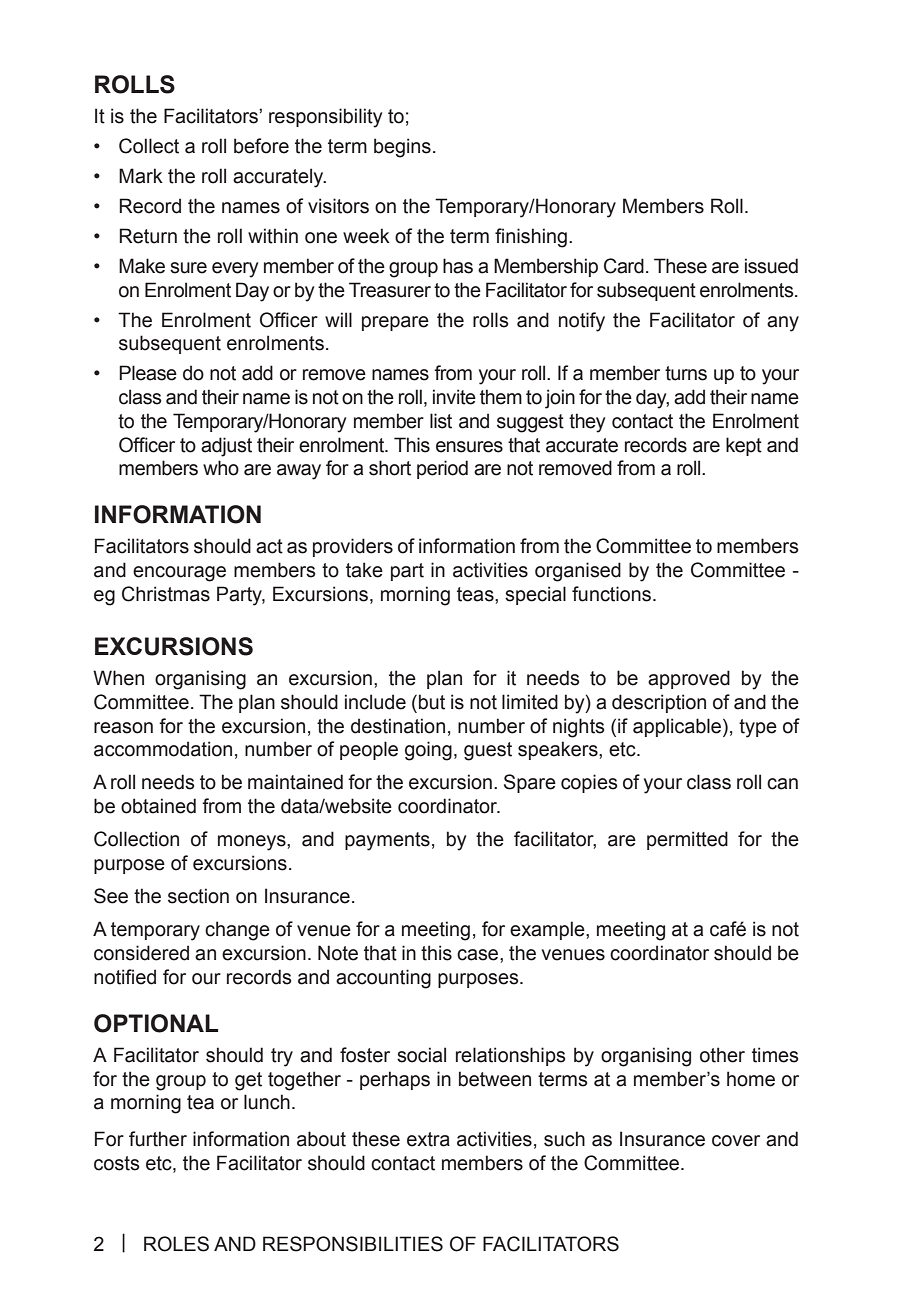 This screenshot has height=1311, width=924. I want to click on who, so click(221, 468).
